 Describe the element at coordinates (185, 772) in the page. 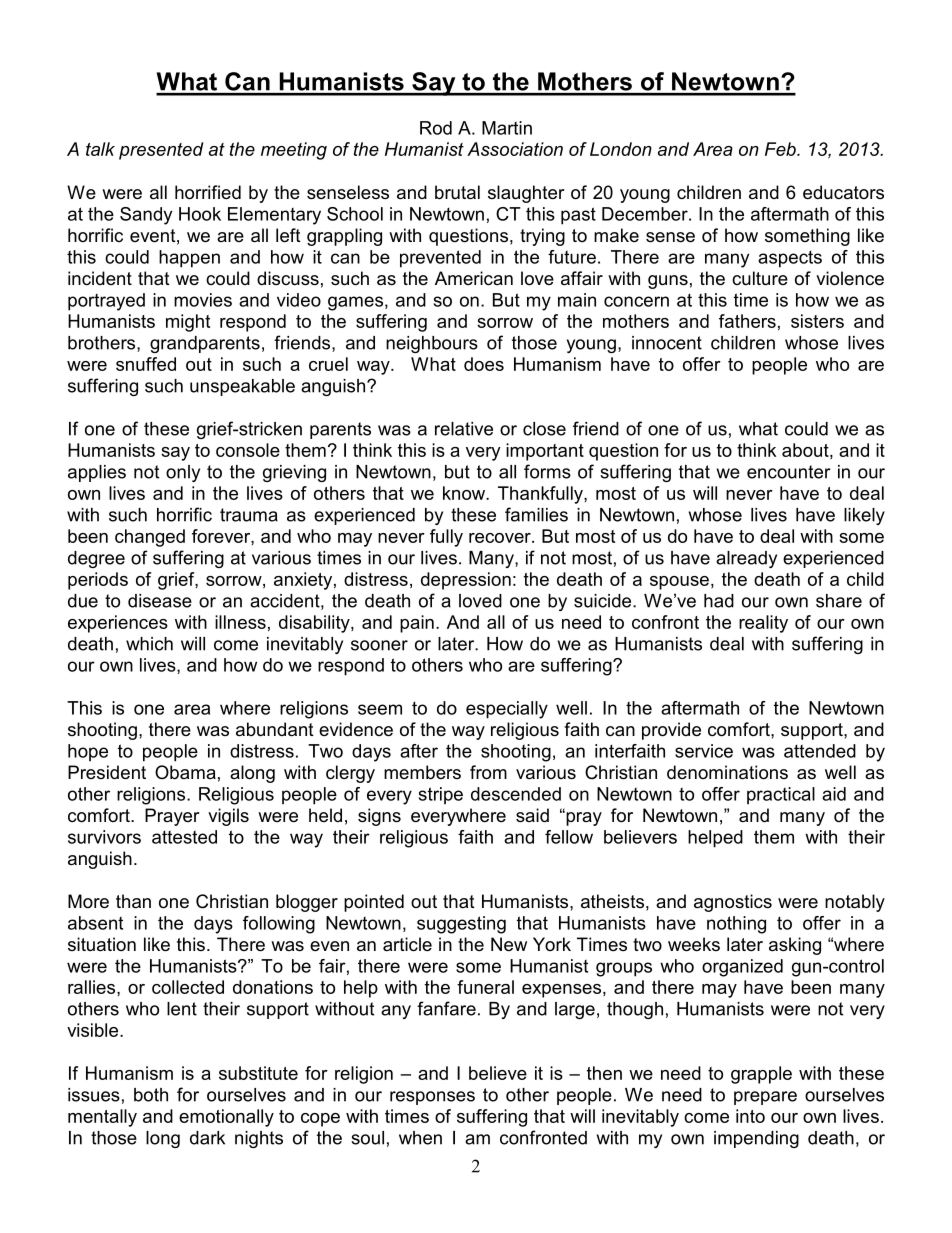

I see `Obama` at that location.
